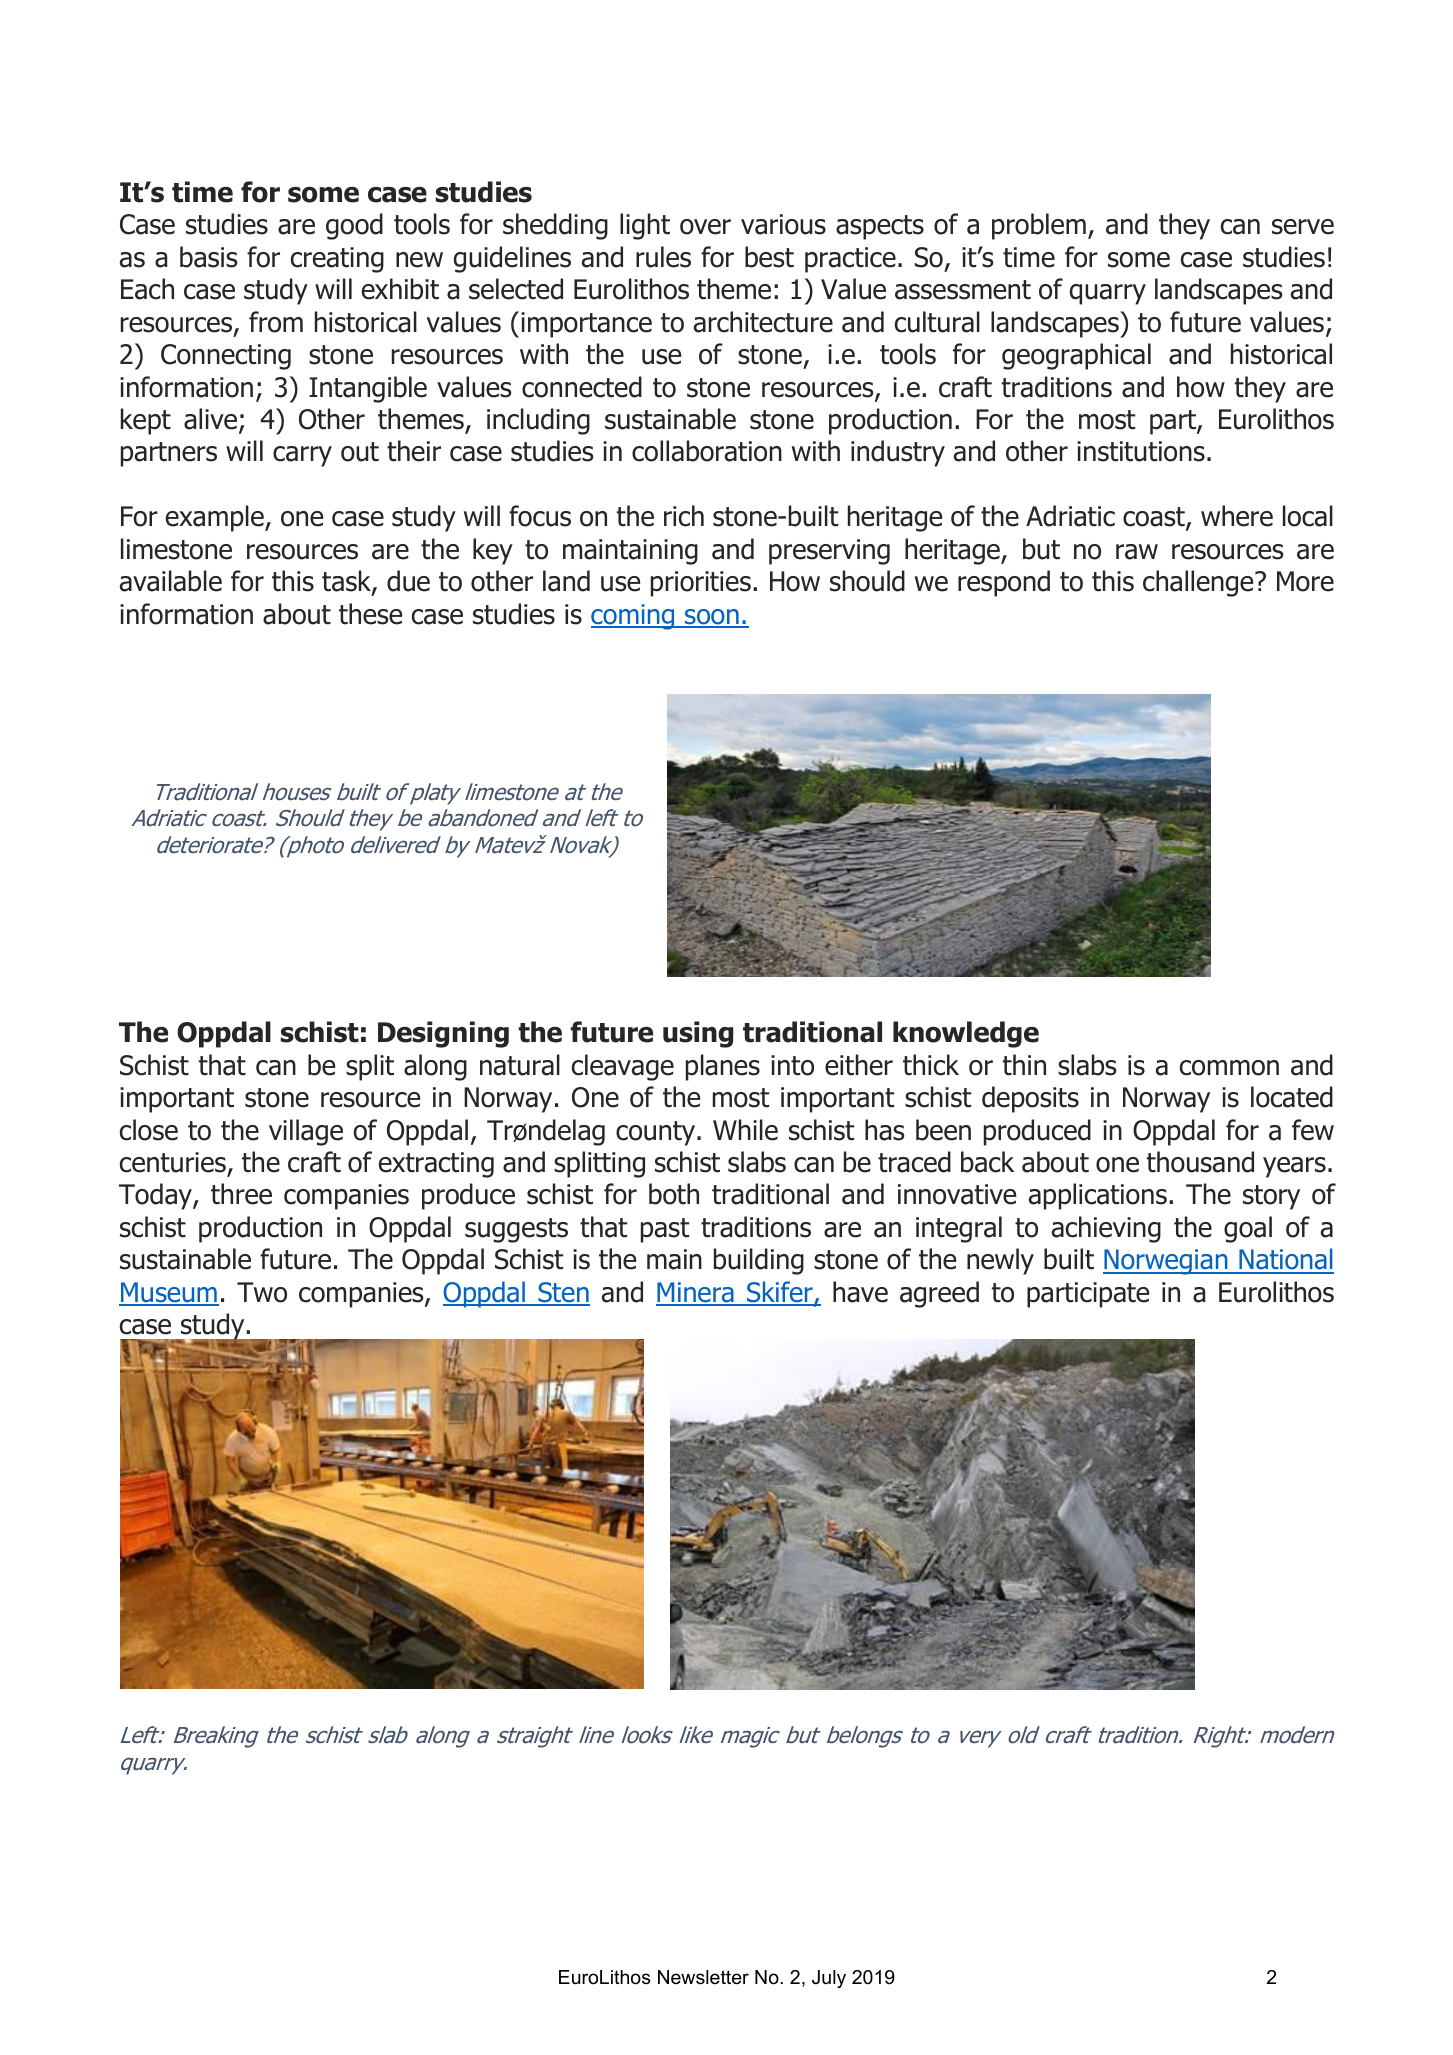 This page has width=1453, height=2055. What do you see at coordinates (939, 1294) in the page?
I see `agreed` at bounding box center [939, 1294].
